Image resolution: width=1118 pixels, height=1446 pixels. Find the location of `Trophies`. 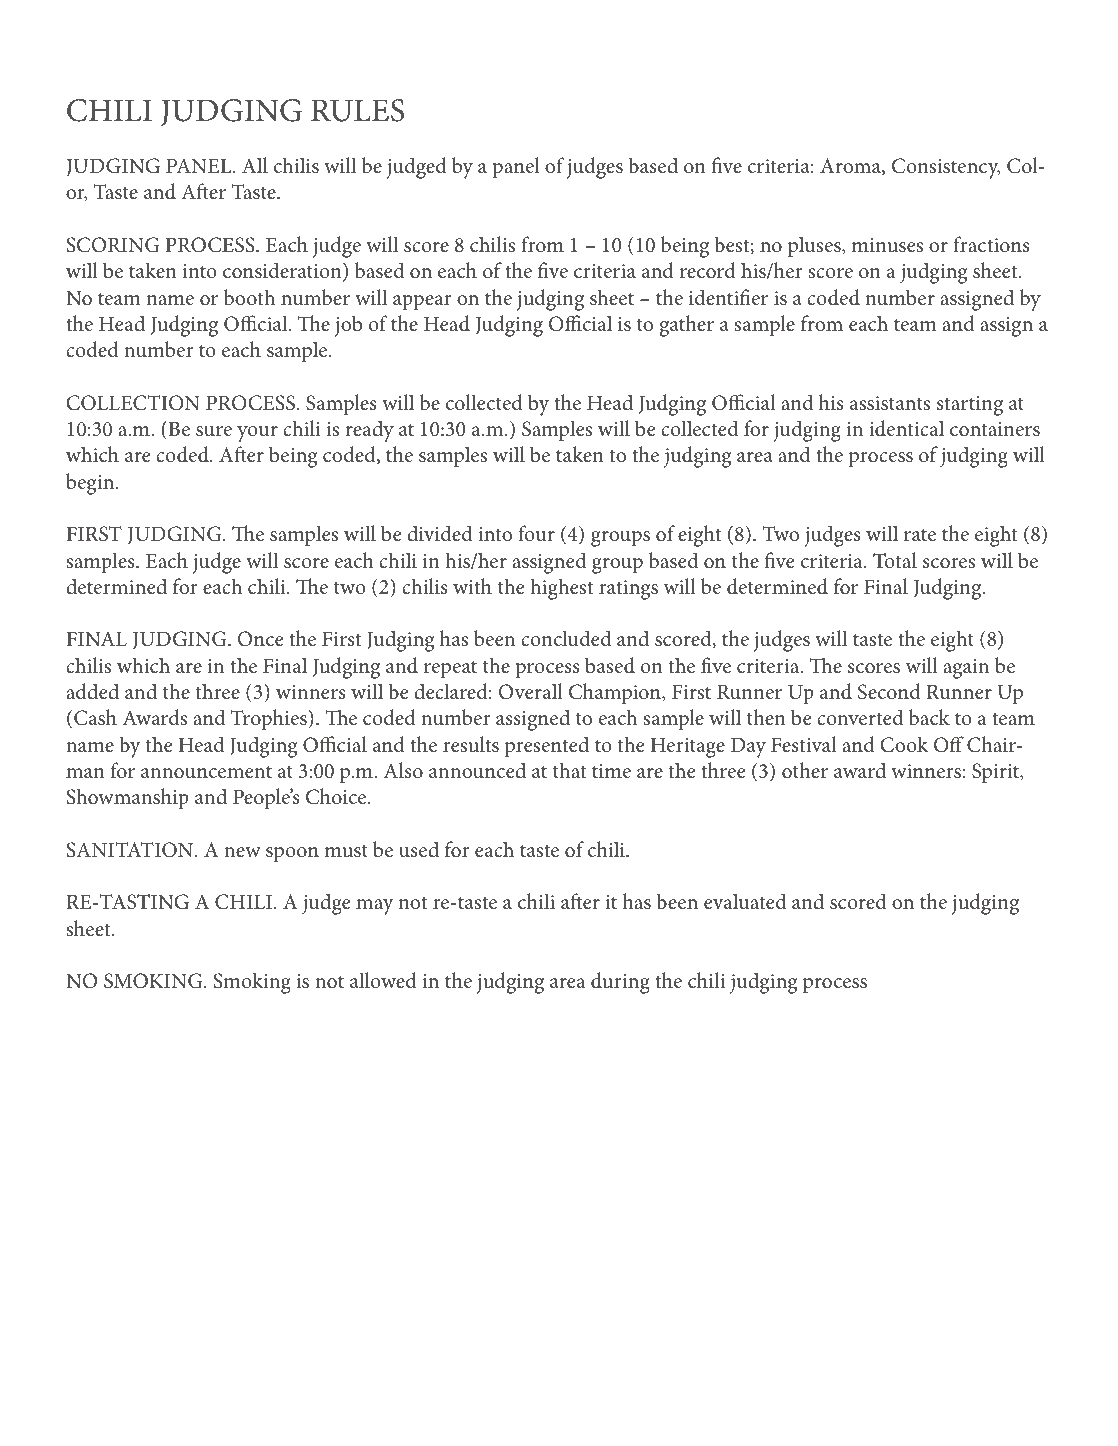

Trophies is located at coordinates (270, 720).
